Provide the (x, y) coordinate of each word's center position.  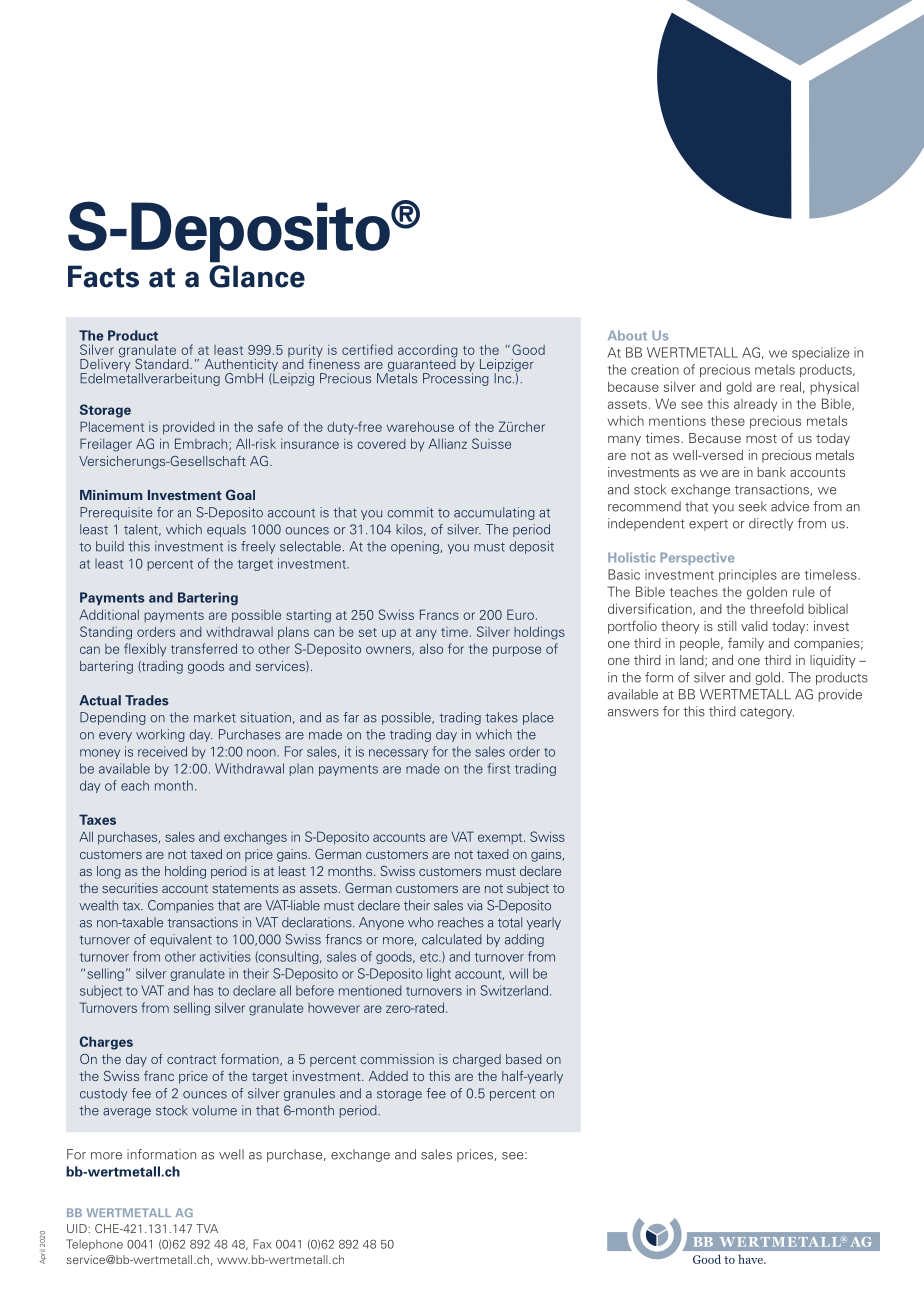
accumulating (494, 513)
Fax (262, 1244)
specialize (820, 353)
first (498, 768)
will (518, 973)
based (524, 1059)
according (428, 352)
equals (226, 530)
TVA (207, 1228)
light (439, 974)
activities (225, 956)
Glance (257, 276)
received (162, 751)
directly (771, 524)
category (767, 713)
